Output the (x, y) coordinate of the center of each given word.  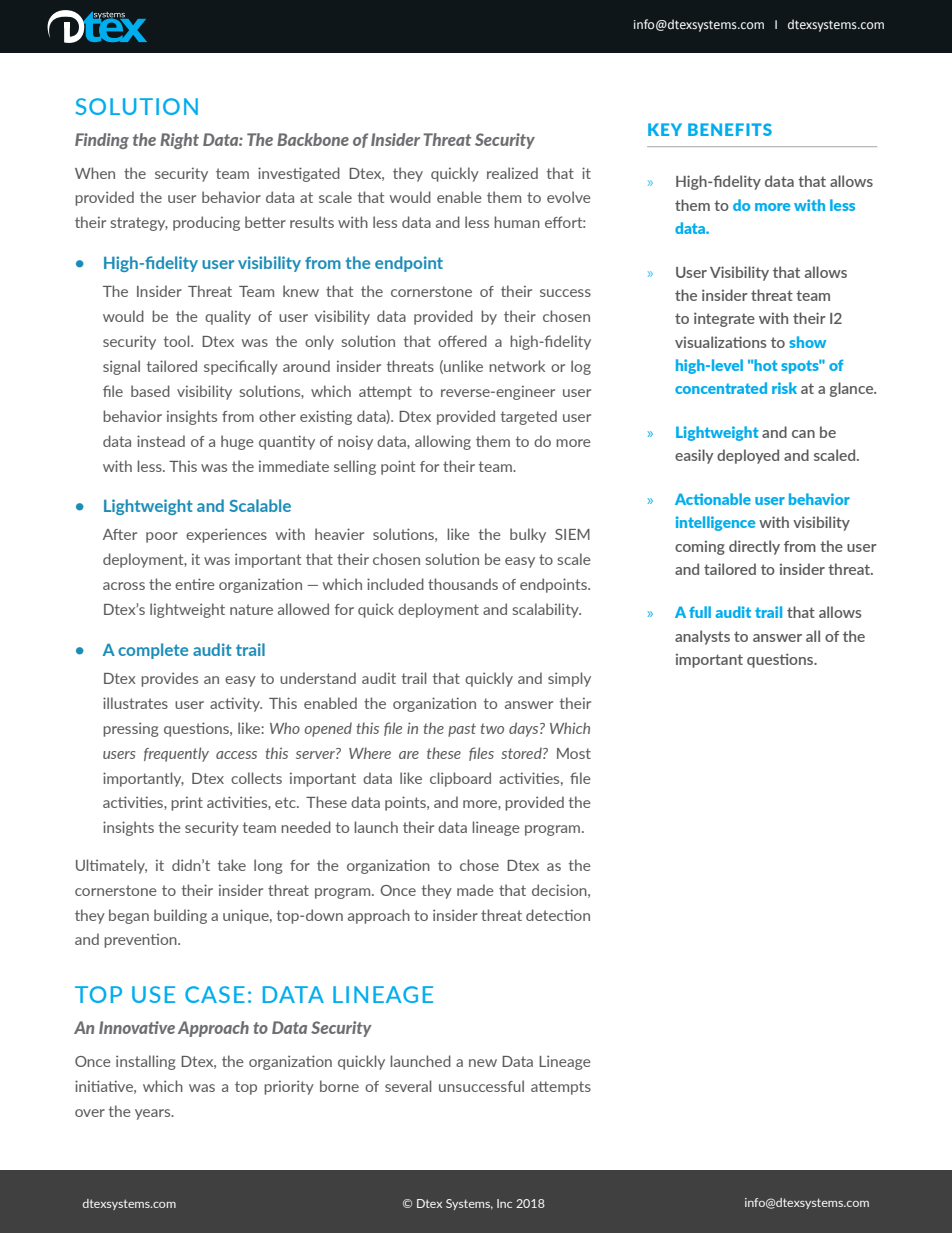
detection (558, 915)
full (700, 612)
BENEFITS (730, 129)
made (475, 890)
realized (512, 173)
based (150, 391)
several (408, 1086)
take (232, 865)
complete (153, 651)
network (517, 366)
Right (179, 141)
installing (146, 1062)
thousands (463, 584)
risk (784, 388)
